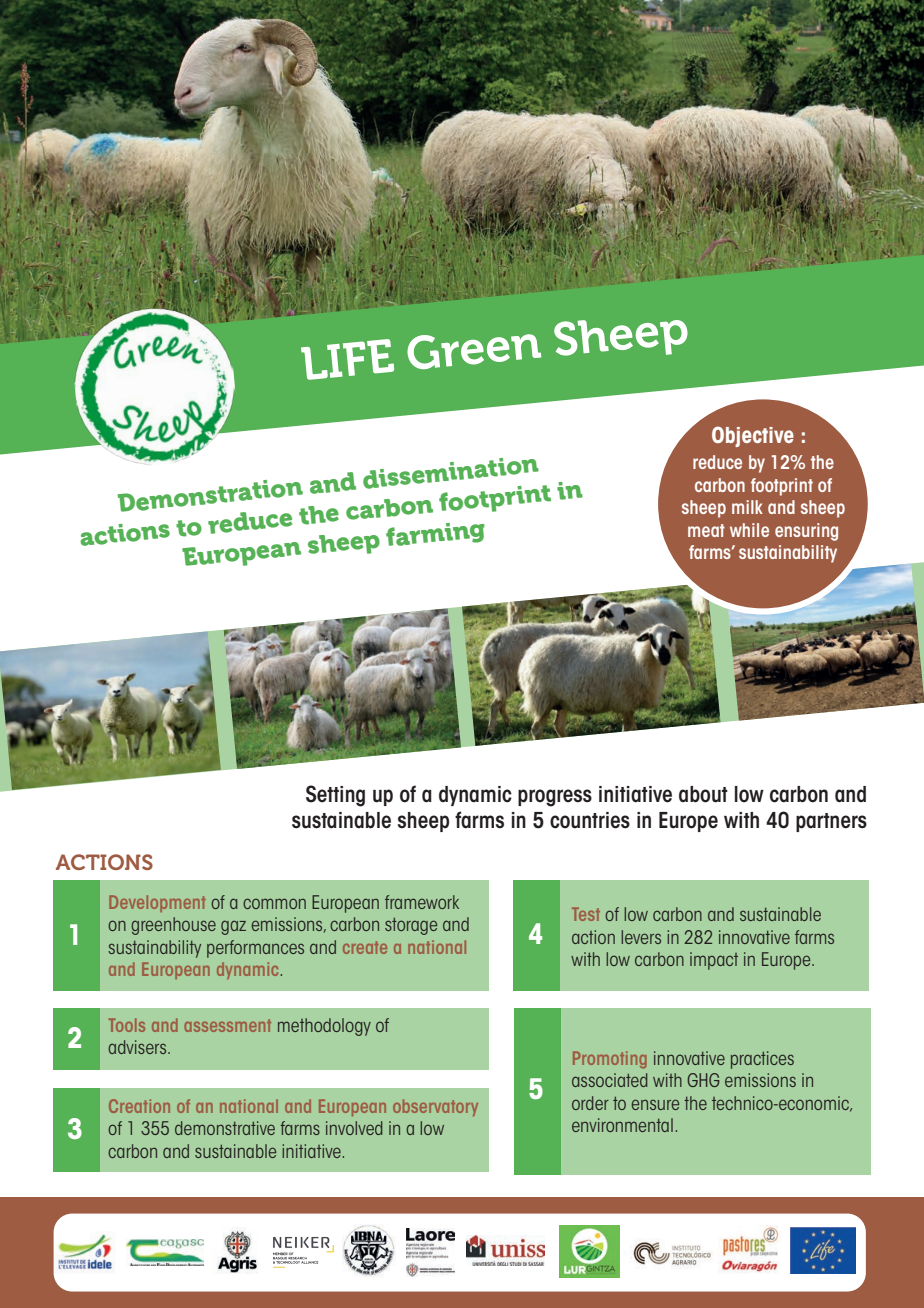 This screenshot has width=924, height=1308. What do you see at coordinates (714, 961) in the screenshot?
I see `impact` at bounding box center [714, 961].
